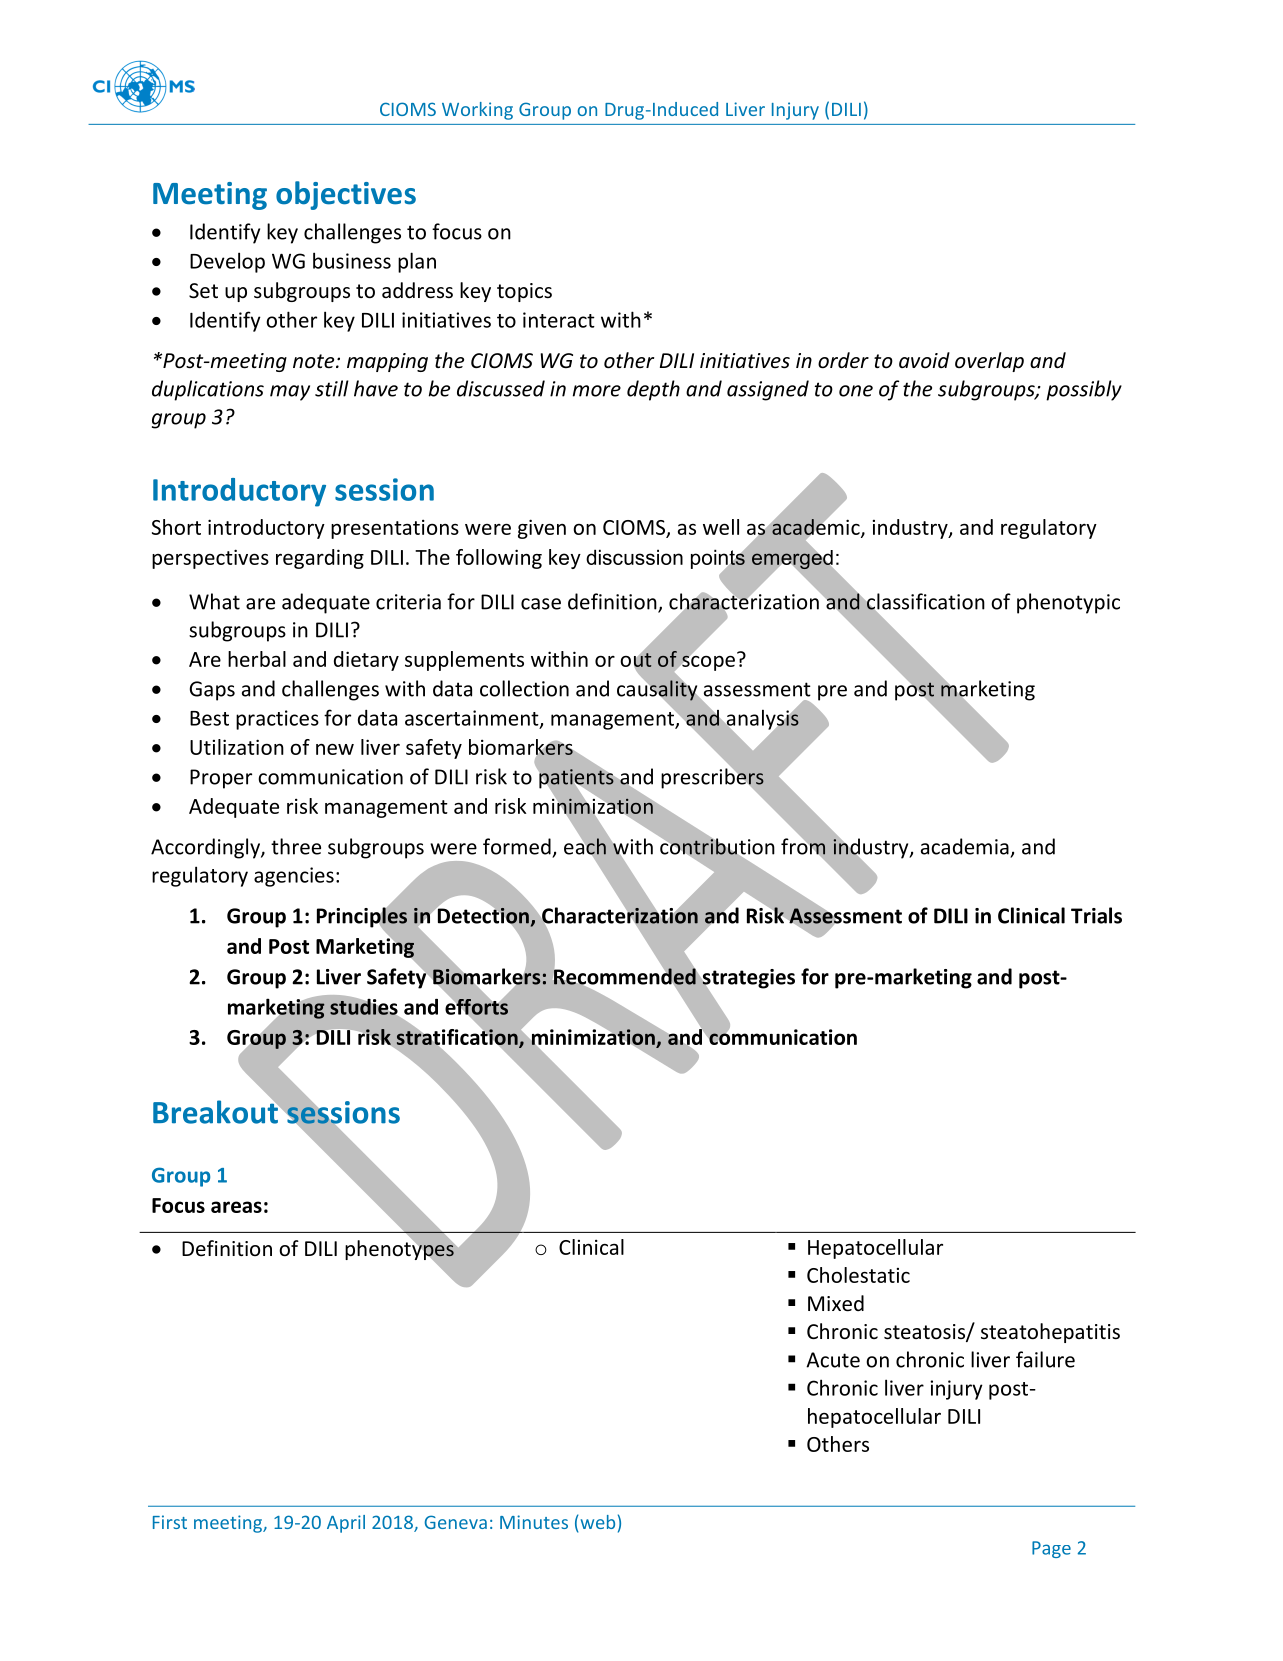 The width and height of the page is (1283, 1661). I want to click on web, so click(596, 1522).
